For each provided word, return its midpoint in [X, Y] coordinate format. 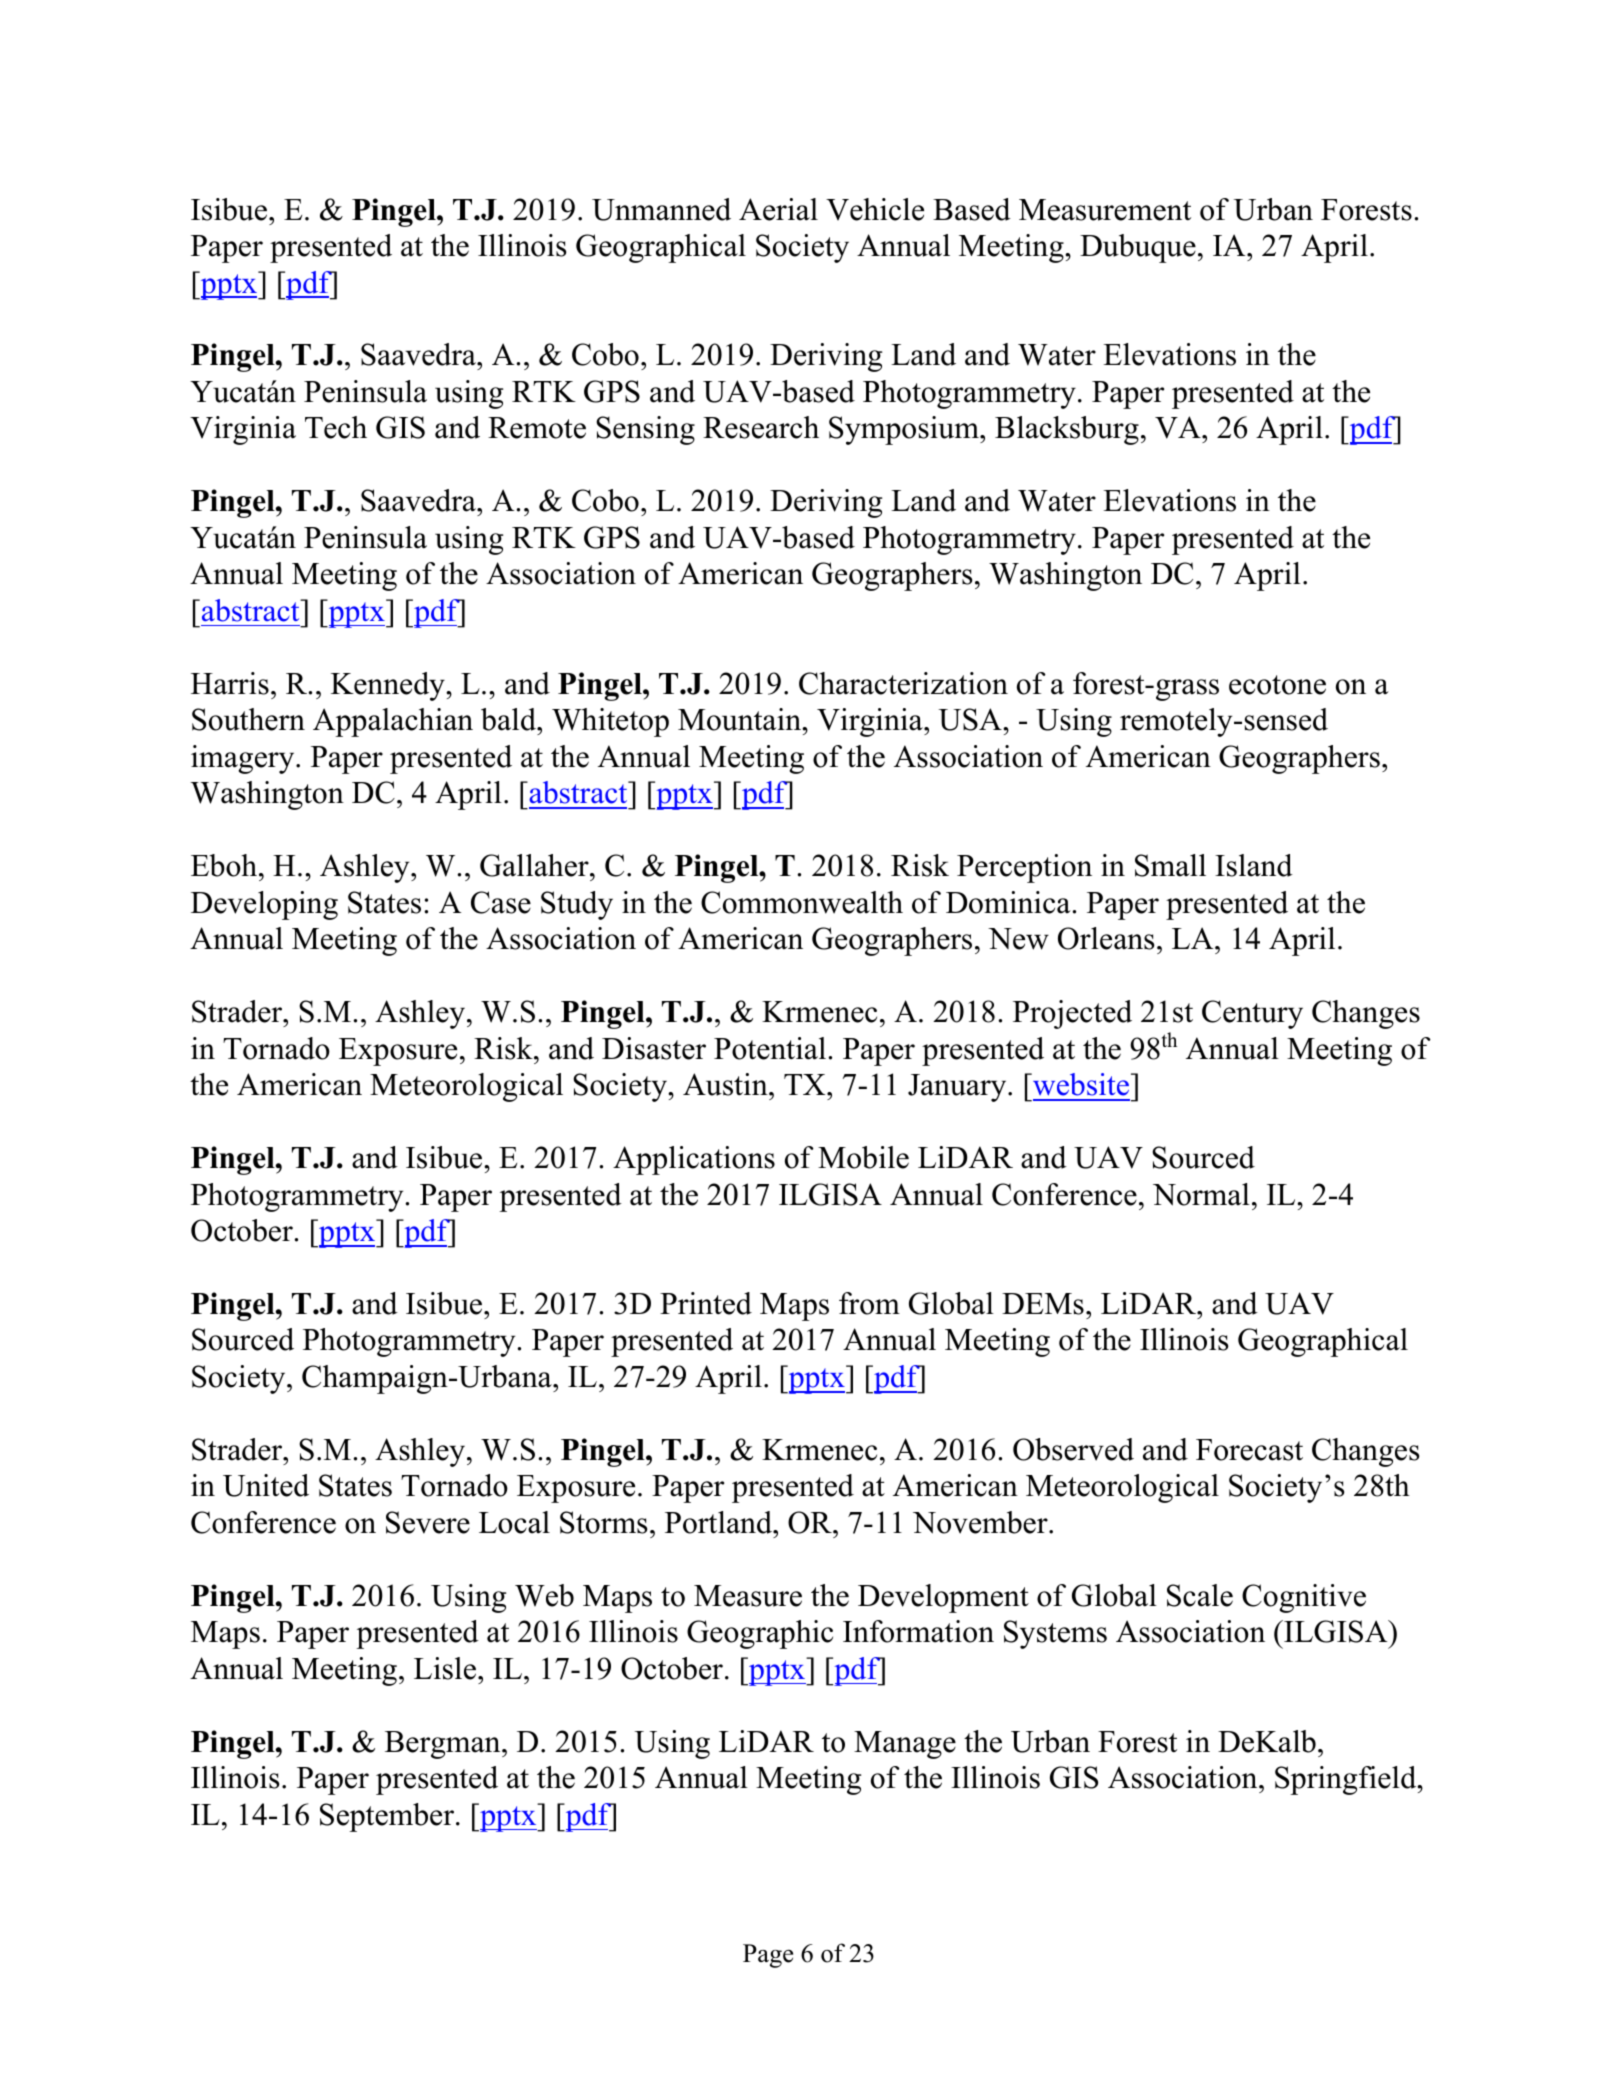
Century [1252, 1014]
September [388, 1817]
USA [971, 719]
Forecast [1249, 1450]
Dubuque [1138, 248]
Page [768, 1956]
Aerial [778, 209]
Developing [264, 905]
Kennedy [389, 686]
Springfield [1347, 1780]
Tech [336, 427]
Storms [604, 1522]
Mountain [741, 719]
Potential [771, 1048]
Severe [428, 1522]
